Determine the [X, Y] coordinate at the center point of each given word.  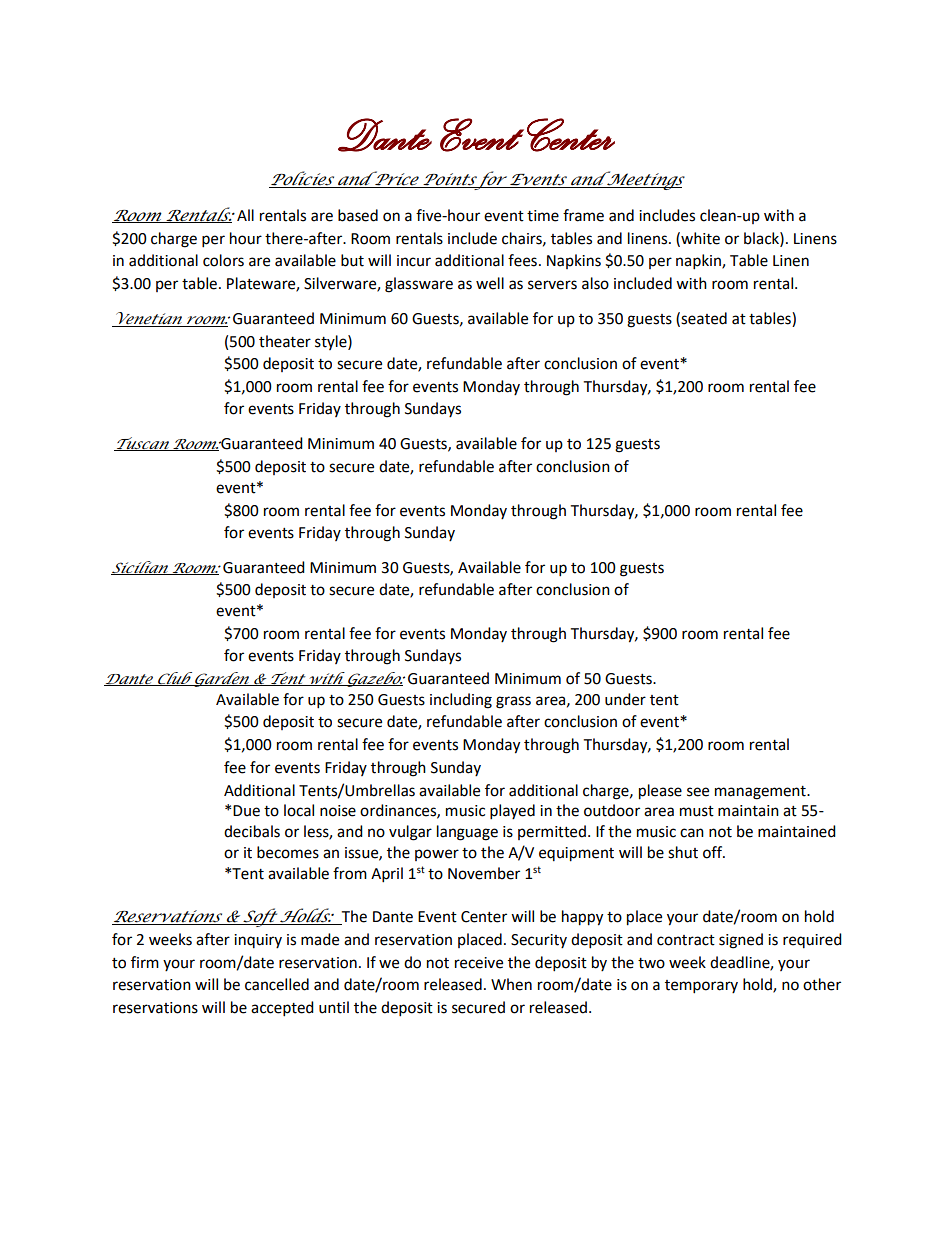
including [461, 701]
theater [285, 341]
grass [513, 702]
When [511, 984]
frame [583, 215]
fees [522, 260]
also [595, 283]
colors [223, 260]
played [512, 812]
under [625, 699]
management [761, 793]
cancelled [277, 984]
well [490, 283]
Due [246, 811]
